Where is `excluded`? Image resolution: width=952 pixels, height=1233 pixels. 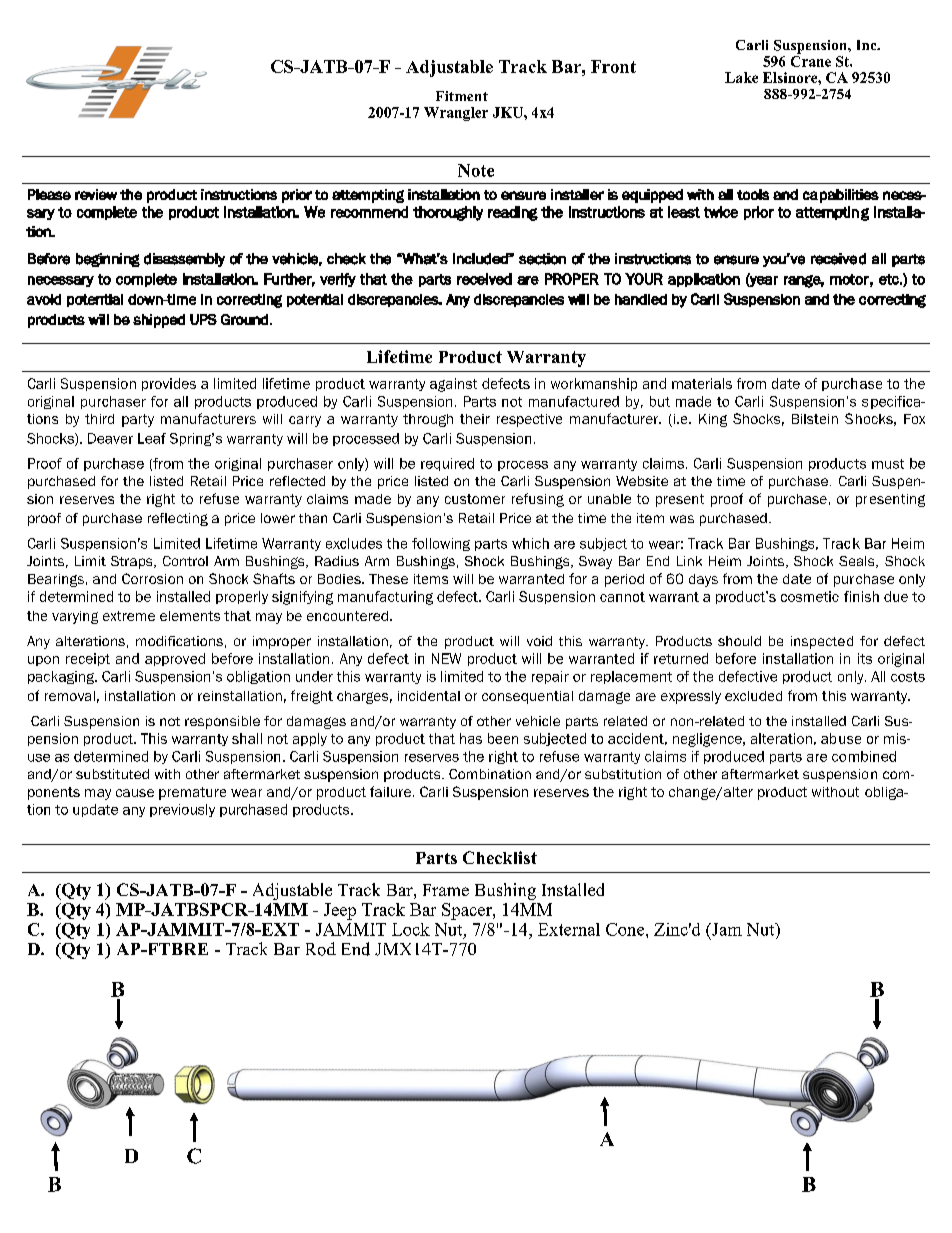 excluded is located at coordinates (753, 696).
